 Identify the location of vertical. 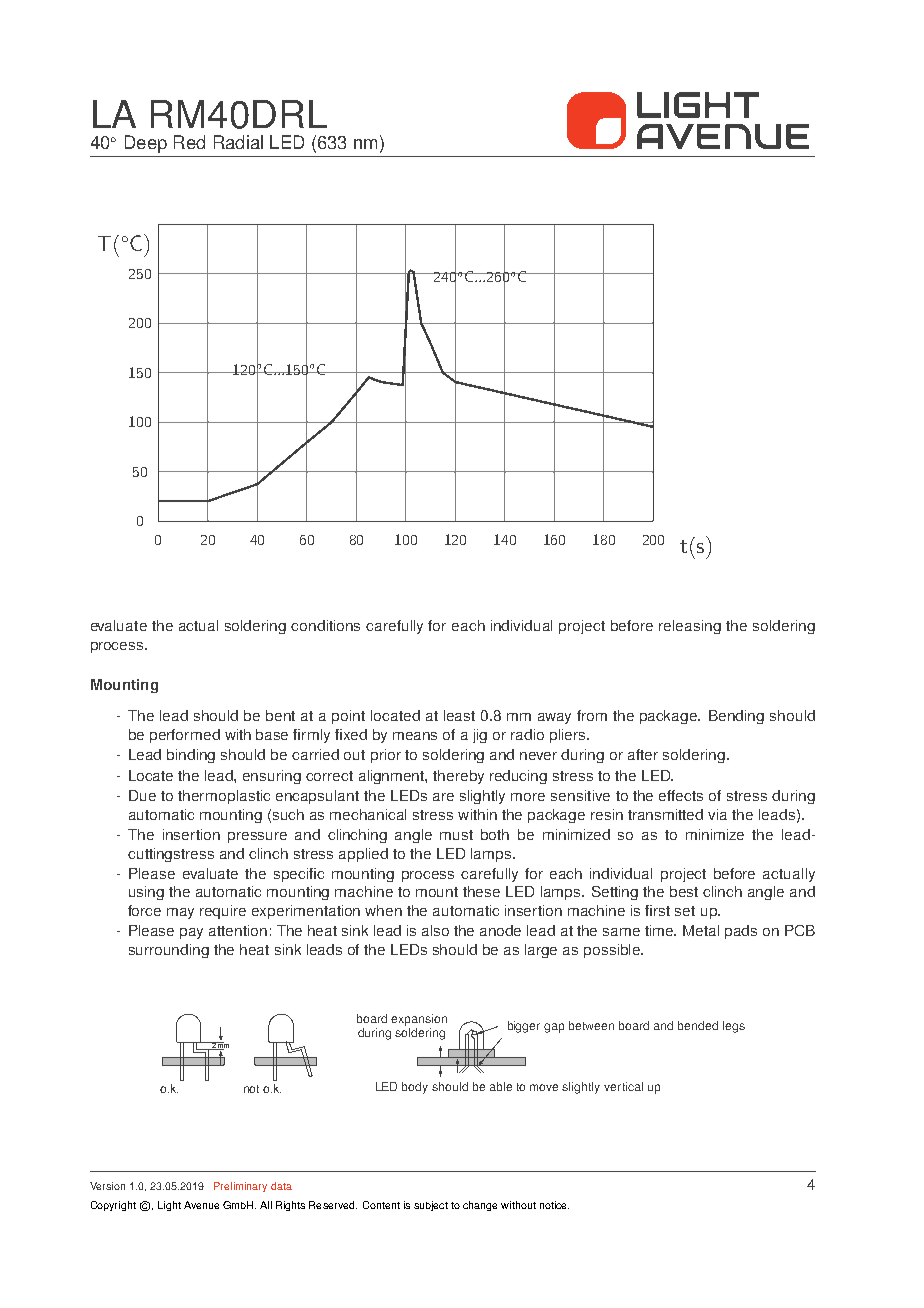
(623, 1086).
